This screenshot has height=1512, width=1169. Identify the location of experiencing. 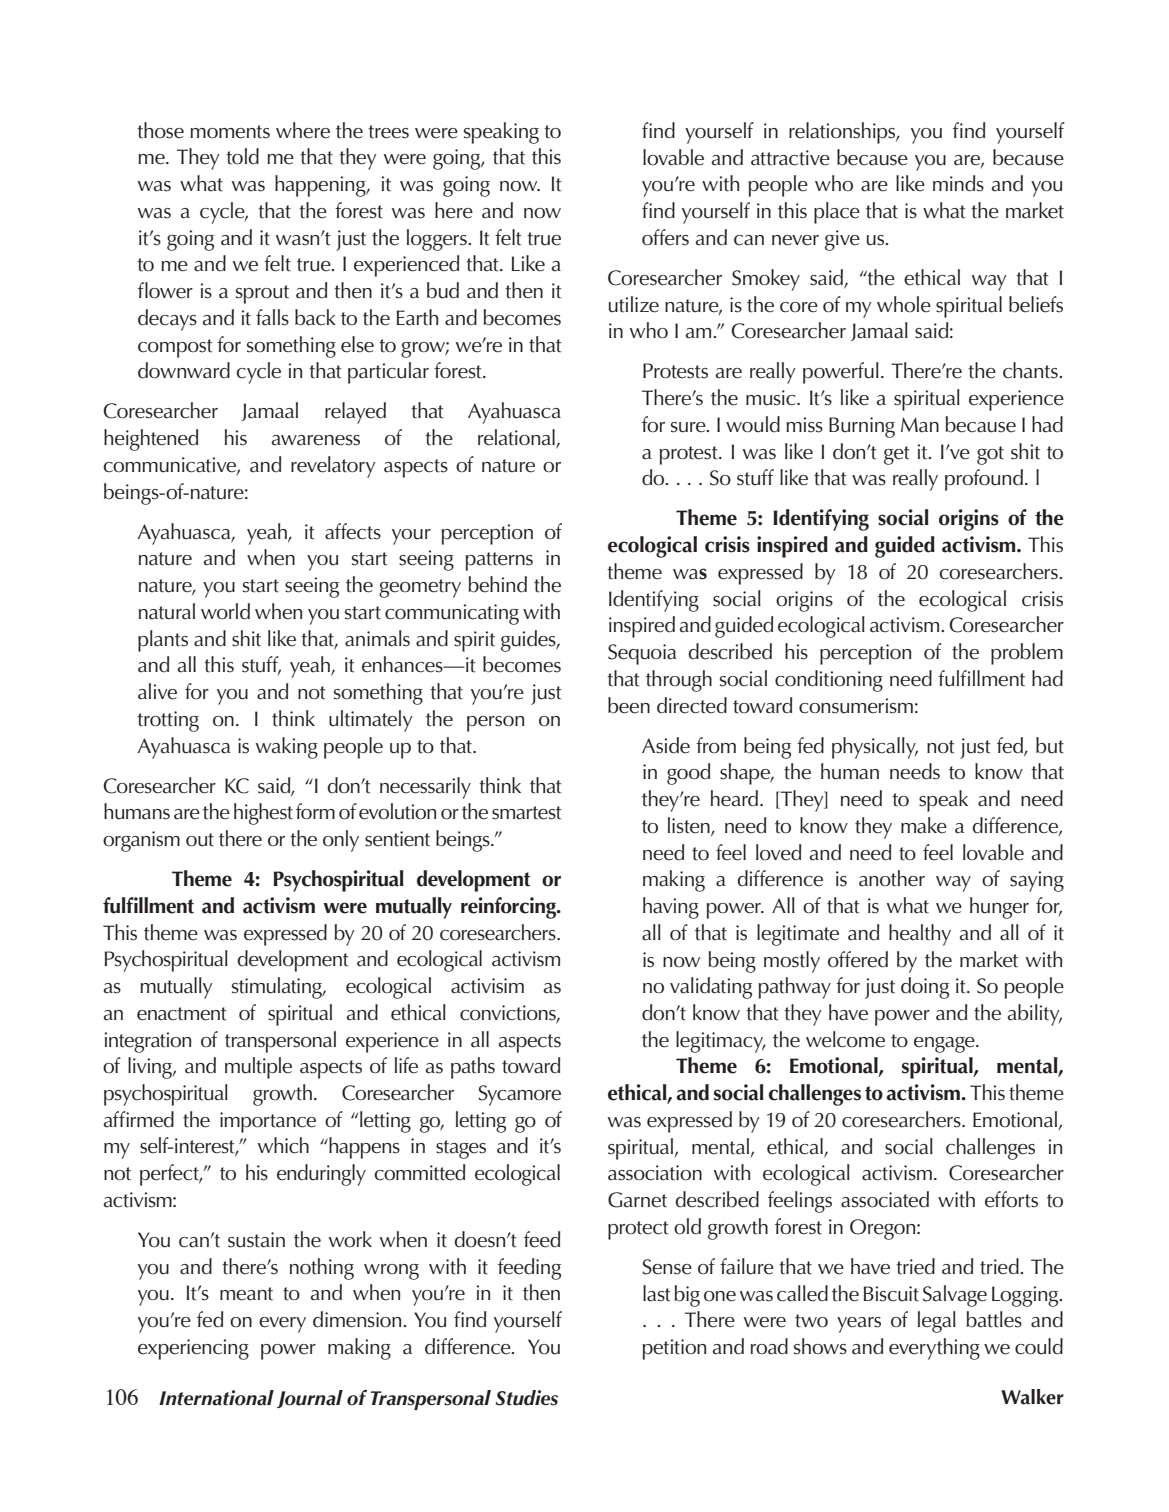
(193, 1349).
